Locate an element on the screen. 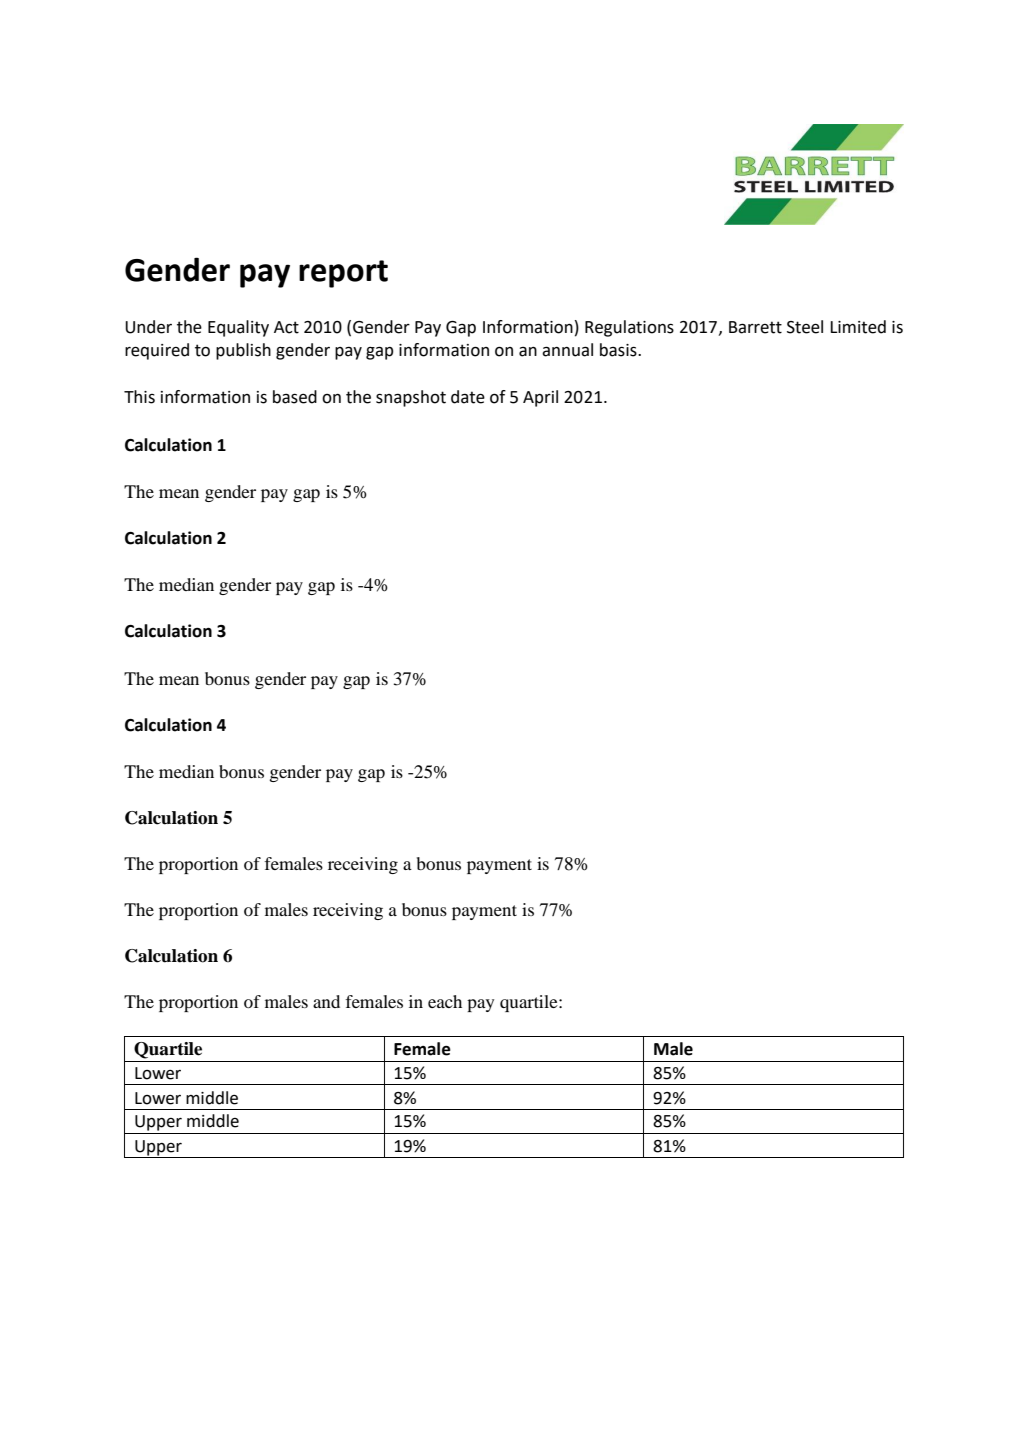 Image resolution: width=1028 pixels, height=1454 pixels. based is located at coordinates (295, 397).
